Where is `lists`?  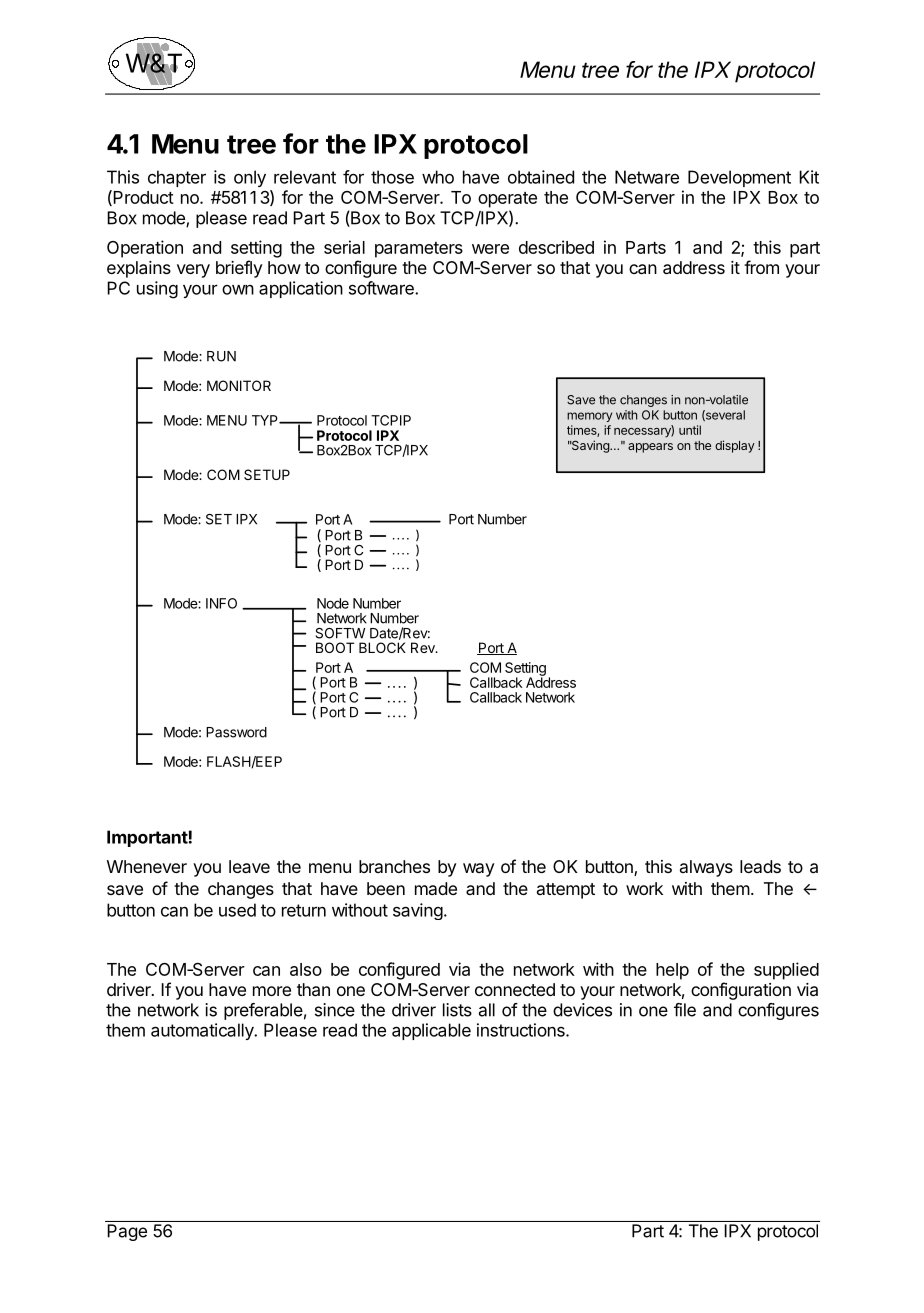
lists is located at coordinates (457, 1010).
